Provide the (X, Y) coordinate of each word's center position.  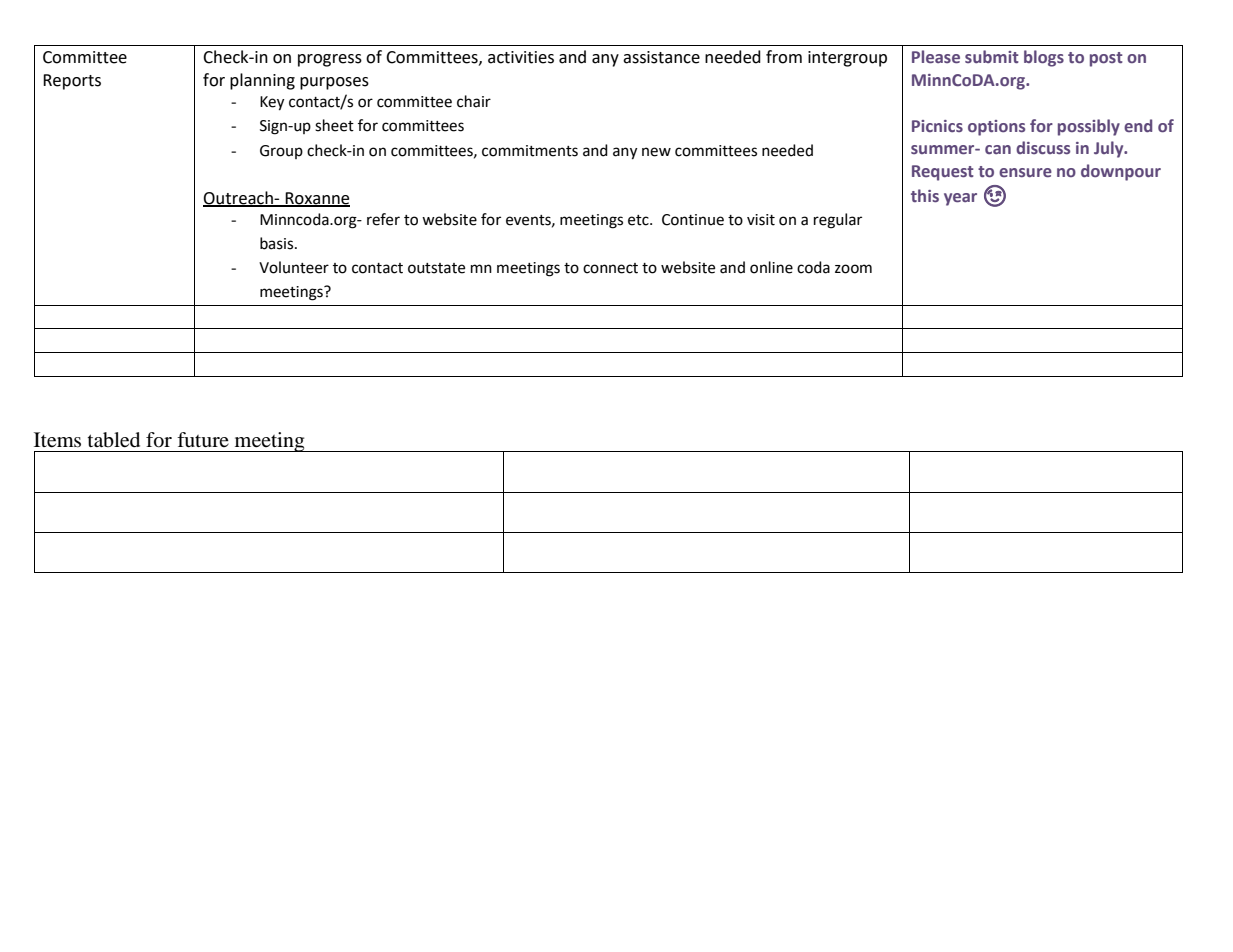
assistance (661, 57)
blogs (1044, 58)
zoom (853, 269)
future (203, 440)
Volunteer (294, 267)
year (960, 199)
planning (262, 81)
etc (639, 220)
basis (278, 243)
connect (610, 268)
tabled (114, 440)
